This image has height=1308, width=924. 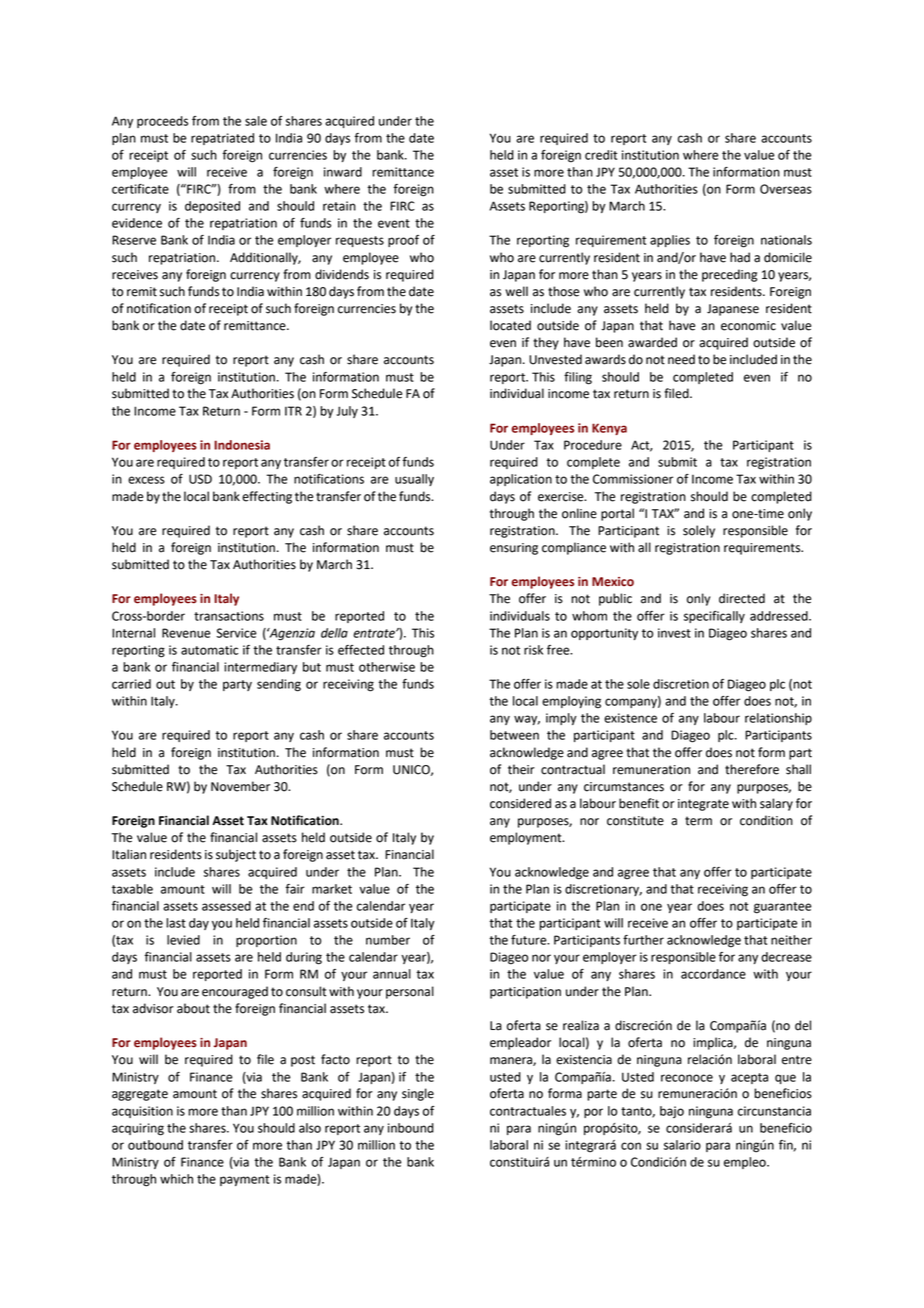 What do you see at coordinates (786, 189) in the image?
I see `Overseas` at bounding box center [786, 189].
